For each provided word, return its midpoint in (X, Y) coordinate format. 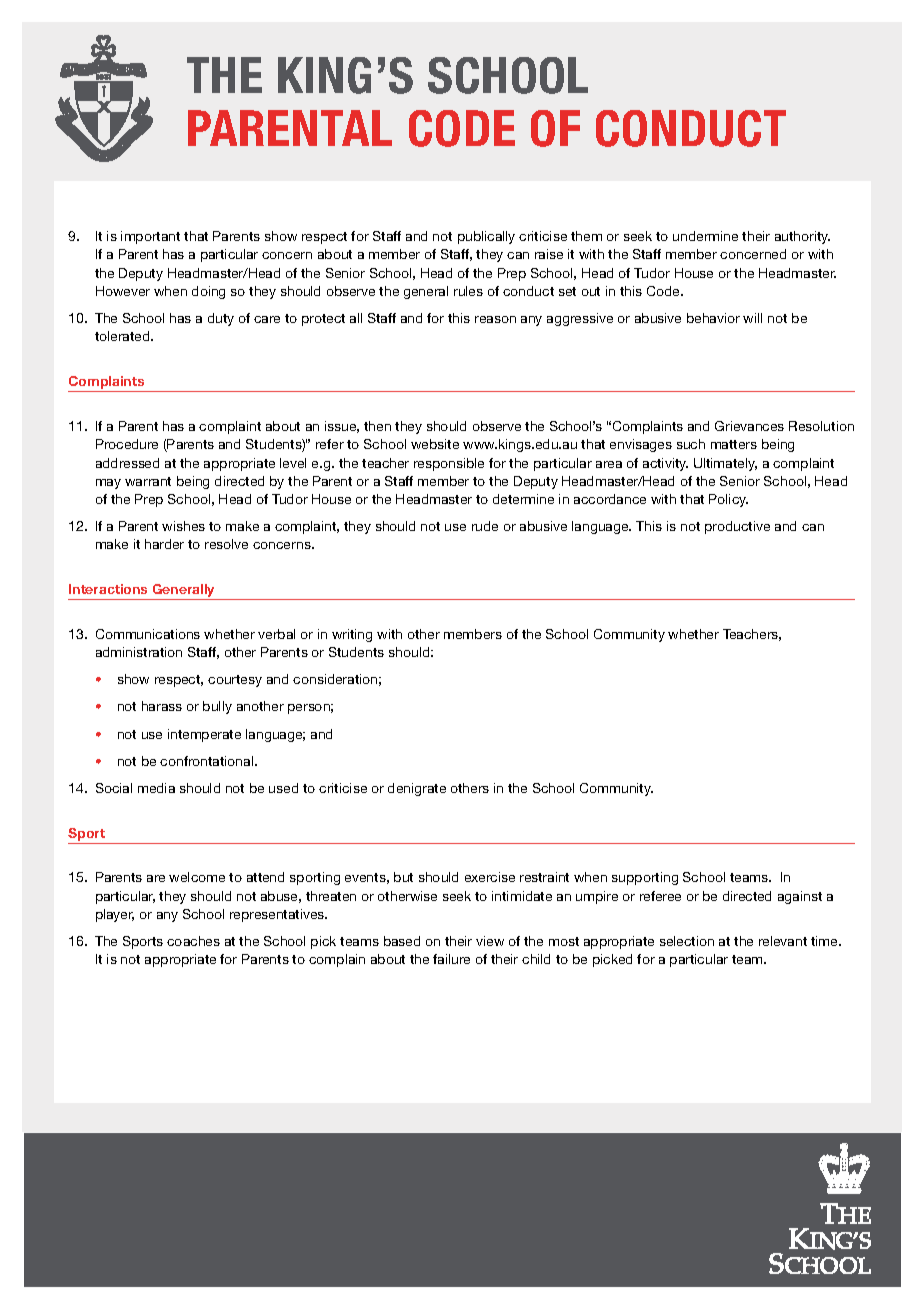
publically (486, 237)
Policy (728, 500)
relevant (783, 941)
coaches (193, 941)
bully (217, 707)
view (490, 941)
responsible (449, 464)
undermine (705, 236)
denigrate (417, 789)
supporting (645, 878)
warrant (148, 481)
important (150, 237)
